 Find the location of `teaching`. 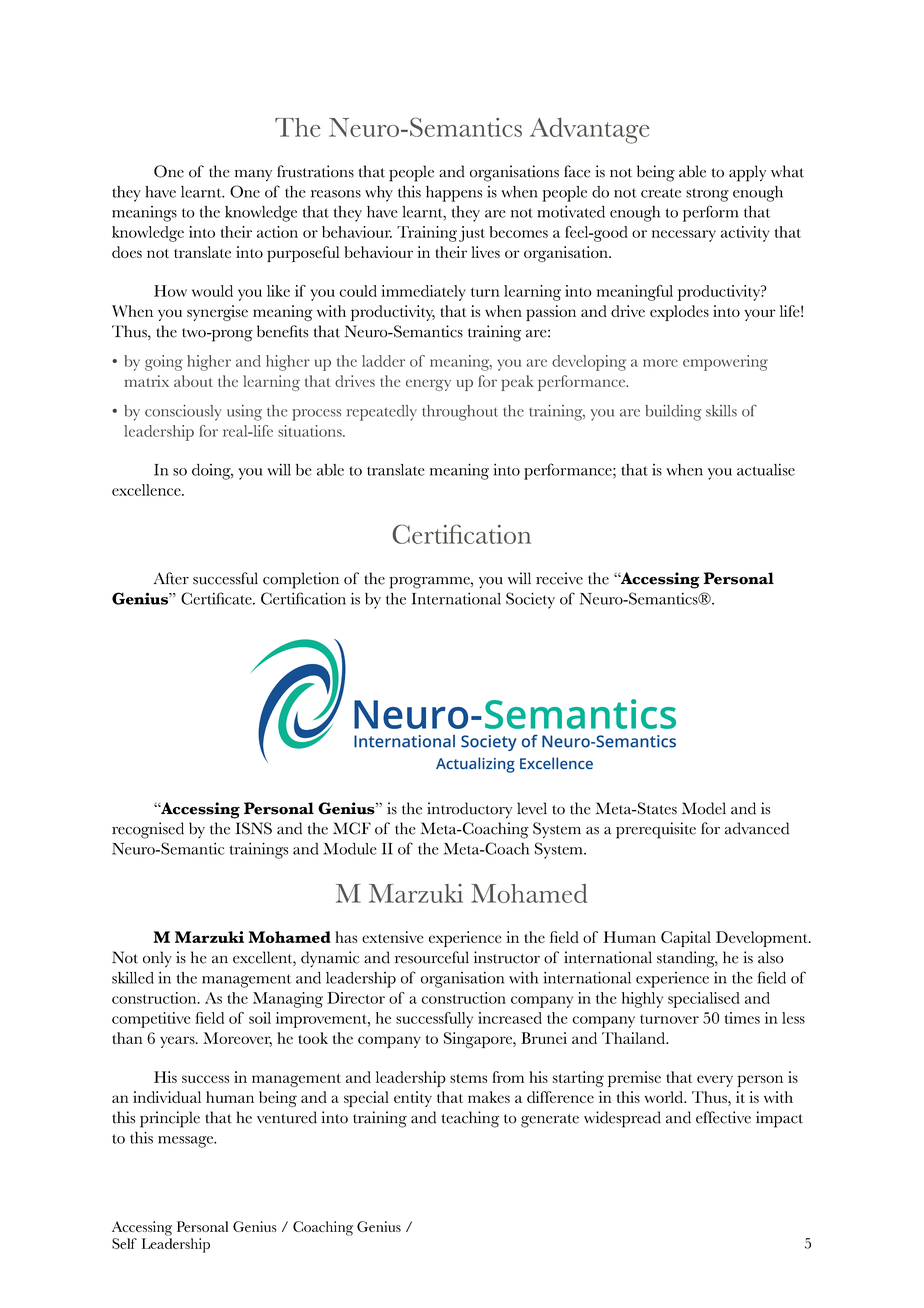

teaching is located at coordinates (470, 1119).
